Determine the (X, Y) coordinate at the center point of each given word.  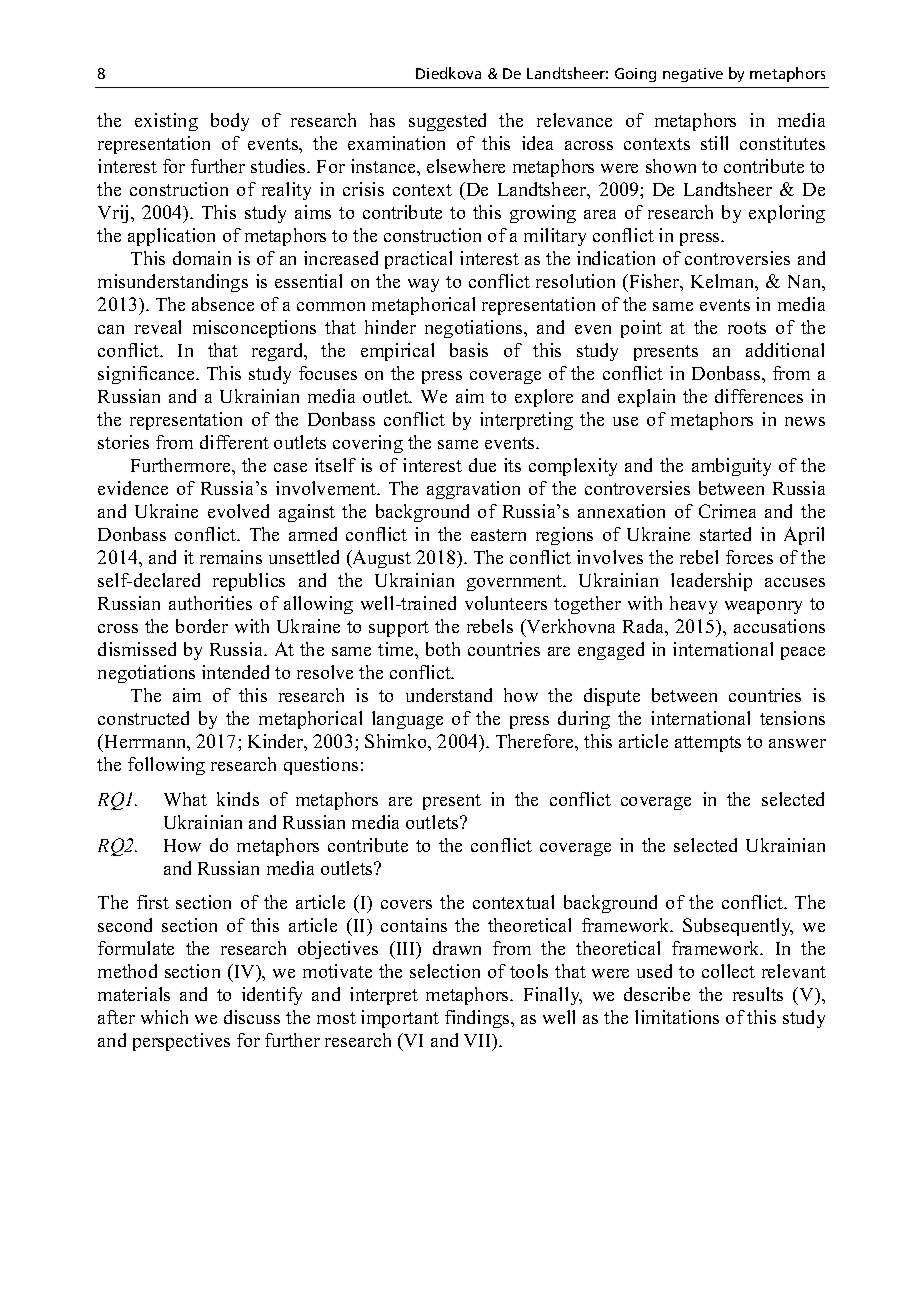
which (164, 1017)
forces (749, 557)
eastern (498, 535)
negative (693, 75)
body (230, 122)
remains (231, 557)
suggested (447, 122)
